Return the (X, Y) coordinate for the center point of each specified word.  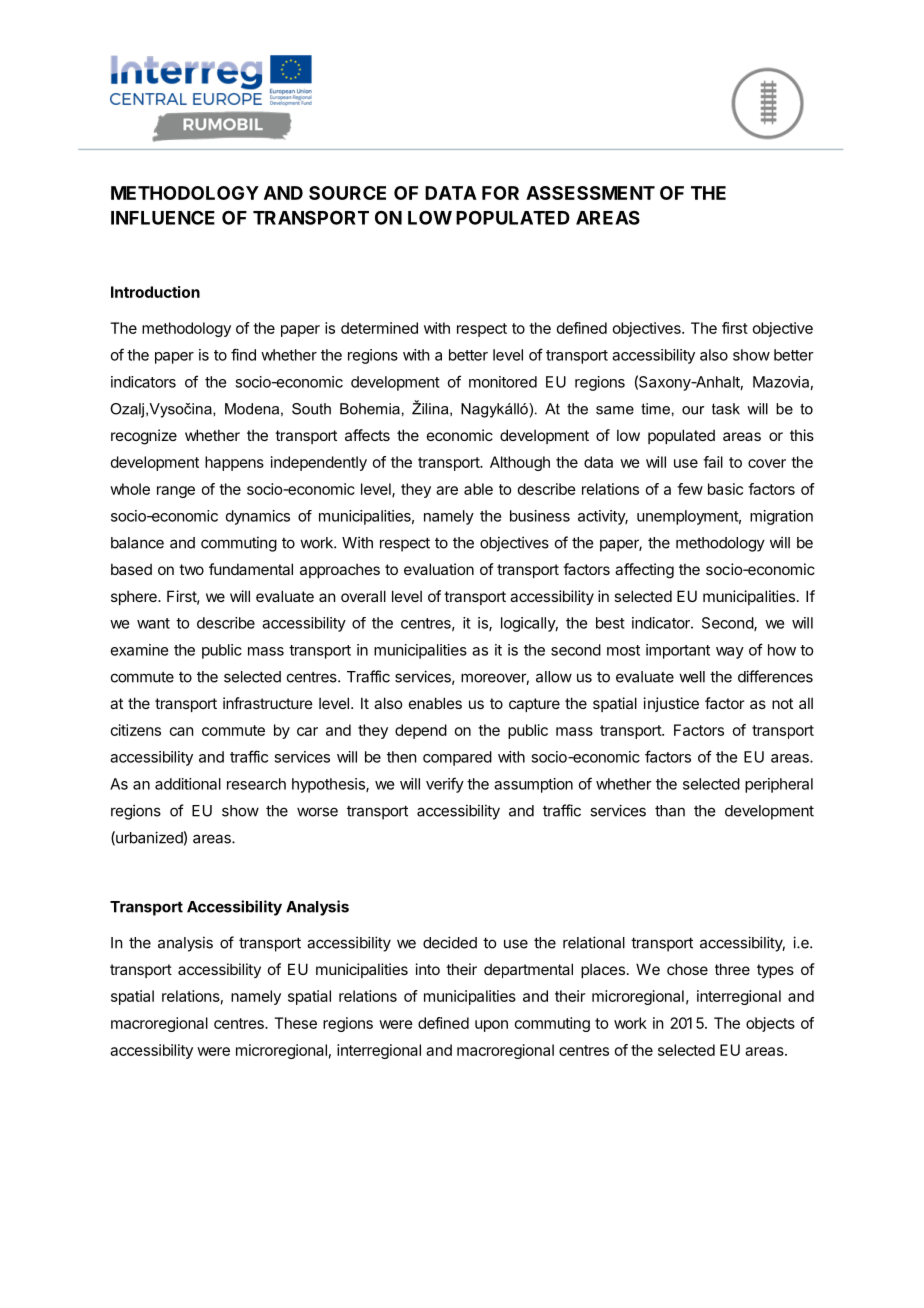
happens (234, 463)
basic (725, 489)
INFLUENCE (163, 217)
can (181, 731)
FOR (500, 193)
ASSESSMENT (590, 193)
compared (457, 758)
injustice (671, 704)
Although (520, 463)
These (295, 1023)
